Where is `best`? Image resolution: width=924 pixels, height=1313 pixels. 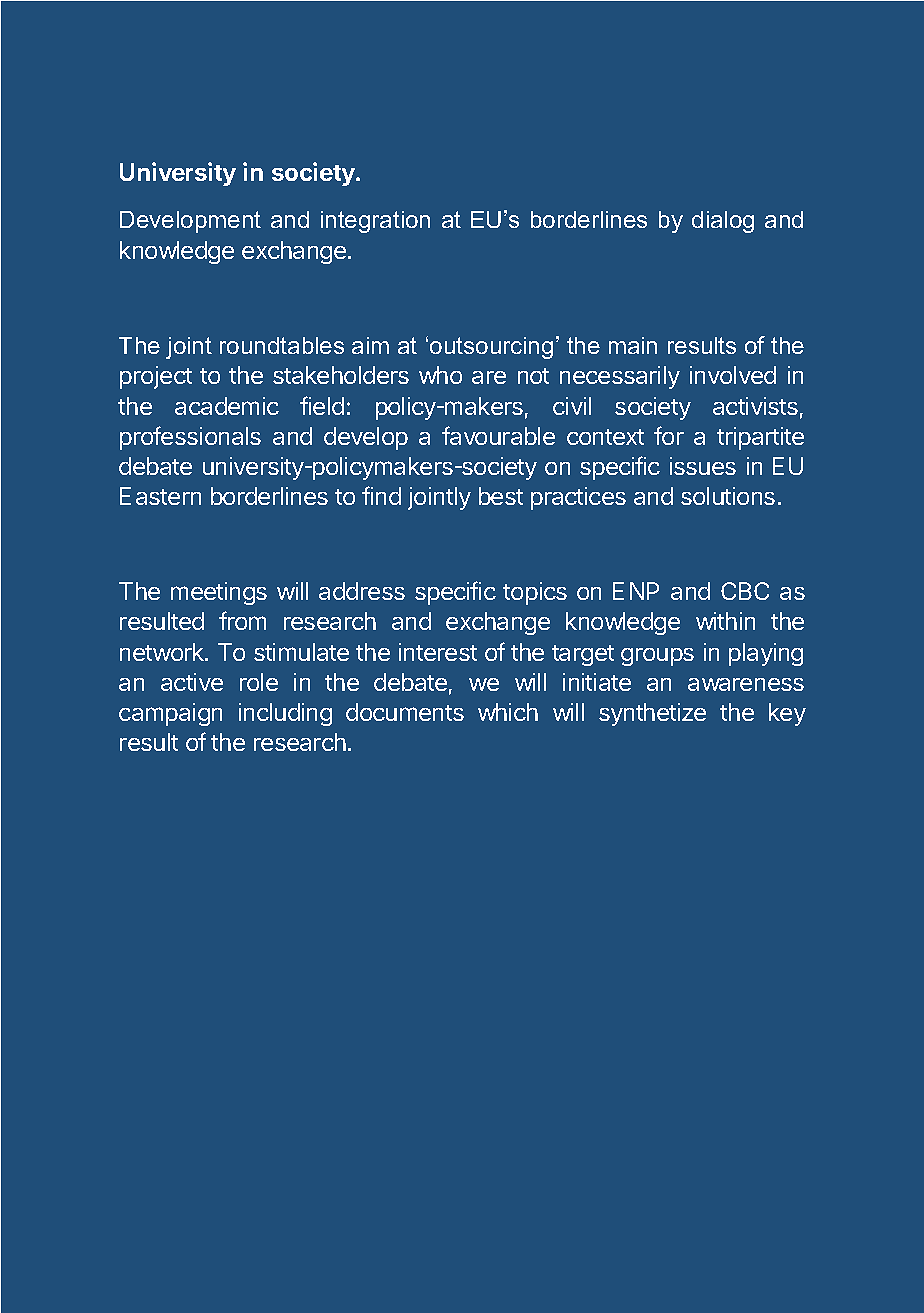
best is located at coordinates (501, 496).
